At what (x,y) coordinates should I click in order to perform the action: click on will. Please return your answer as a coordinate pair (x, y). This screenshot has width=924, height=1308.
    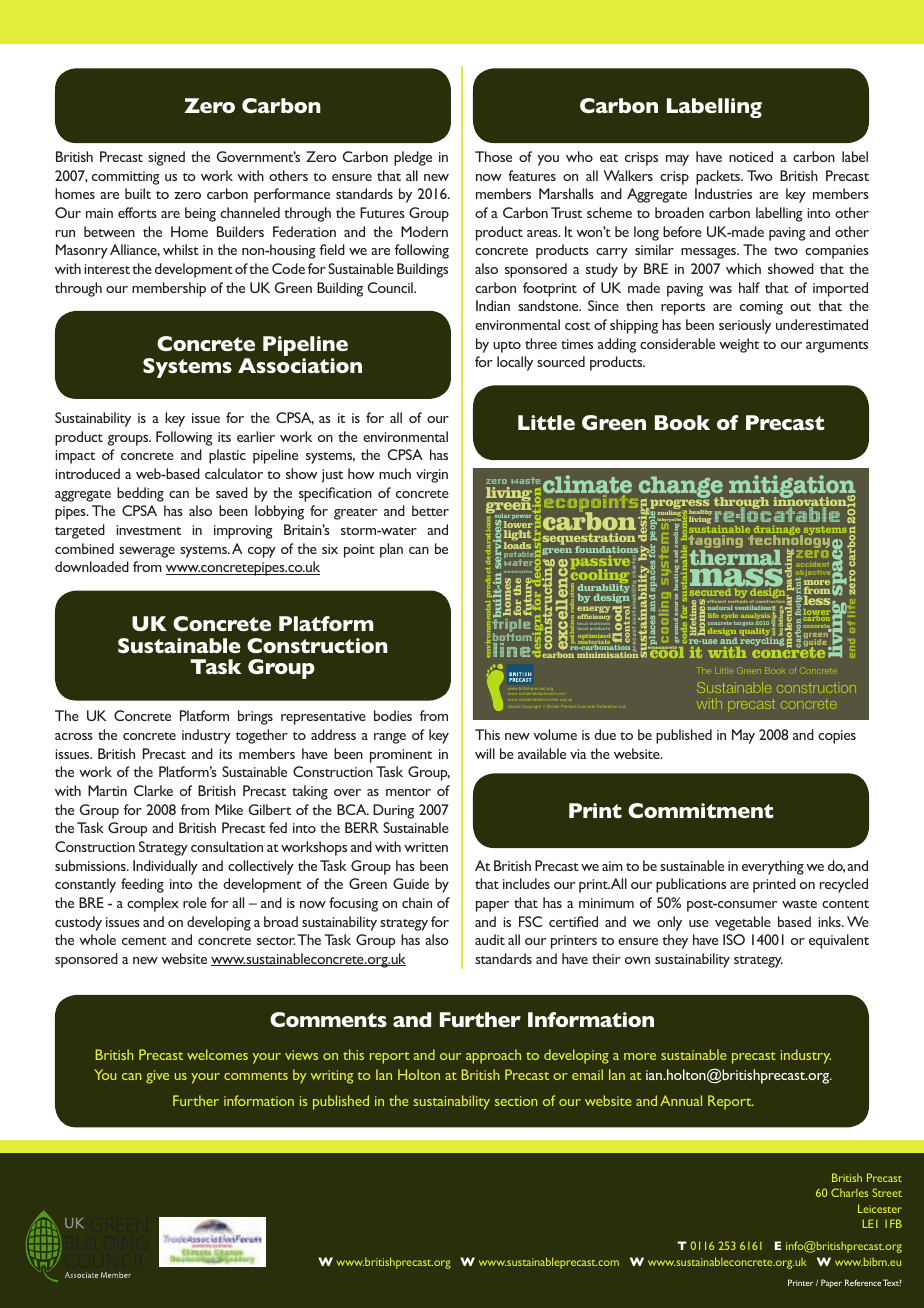
    Looking at the image, I should click on (485, 753).
